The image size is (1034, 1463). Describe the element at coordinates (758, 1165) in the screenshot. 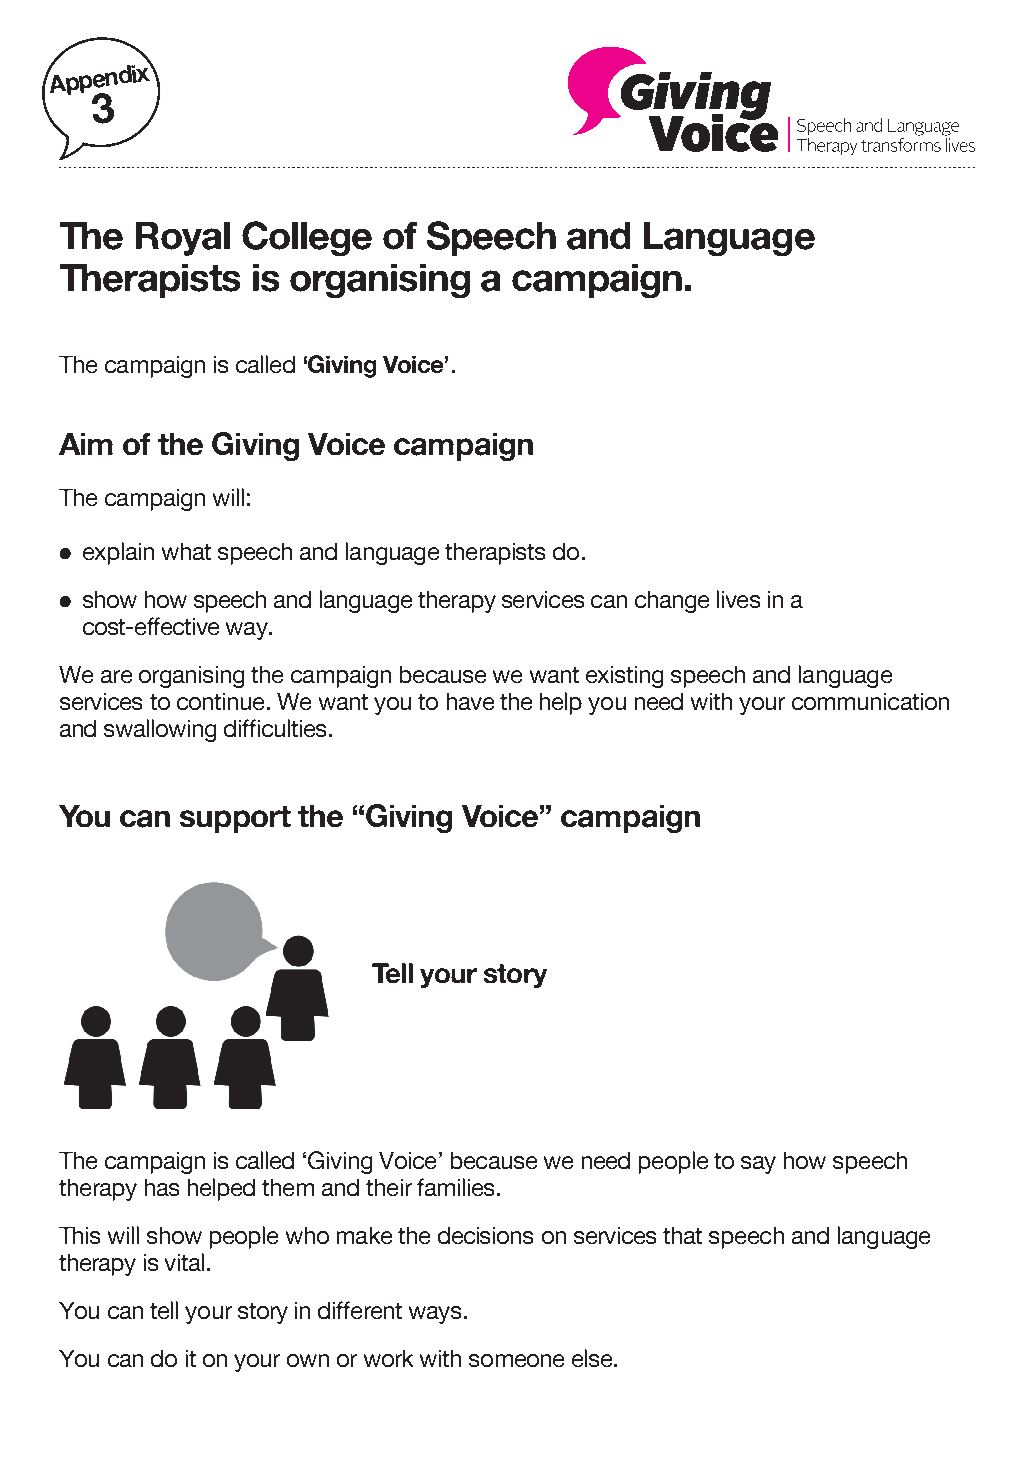

I see `say` at that location.
